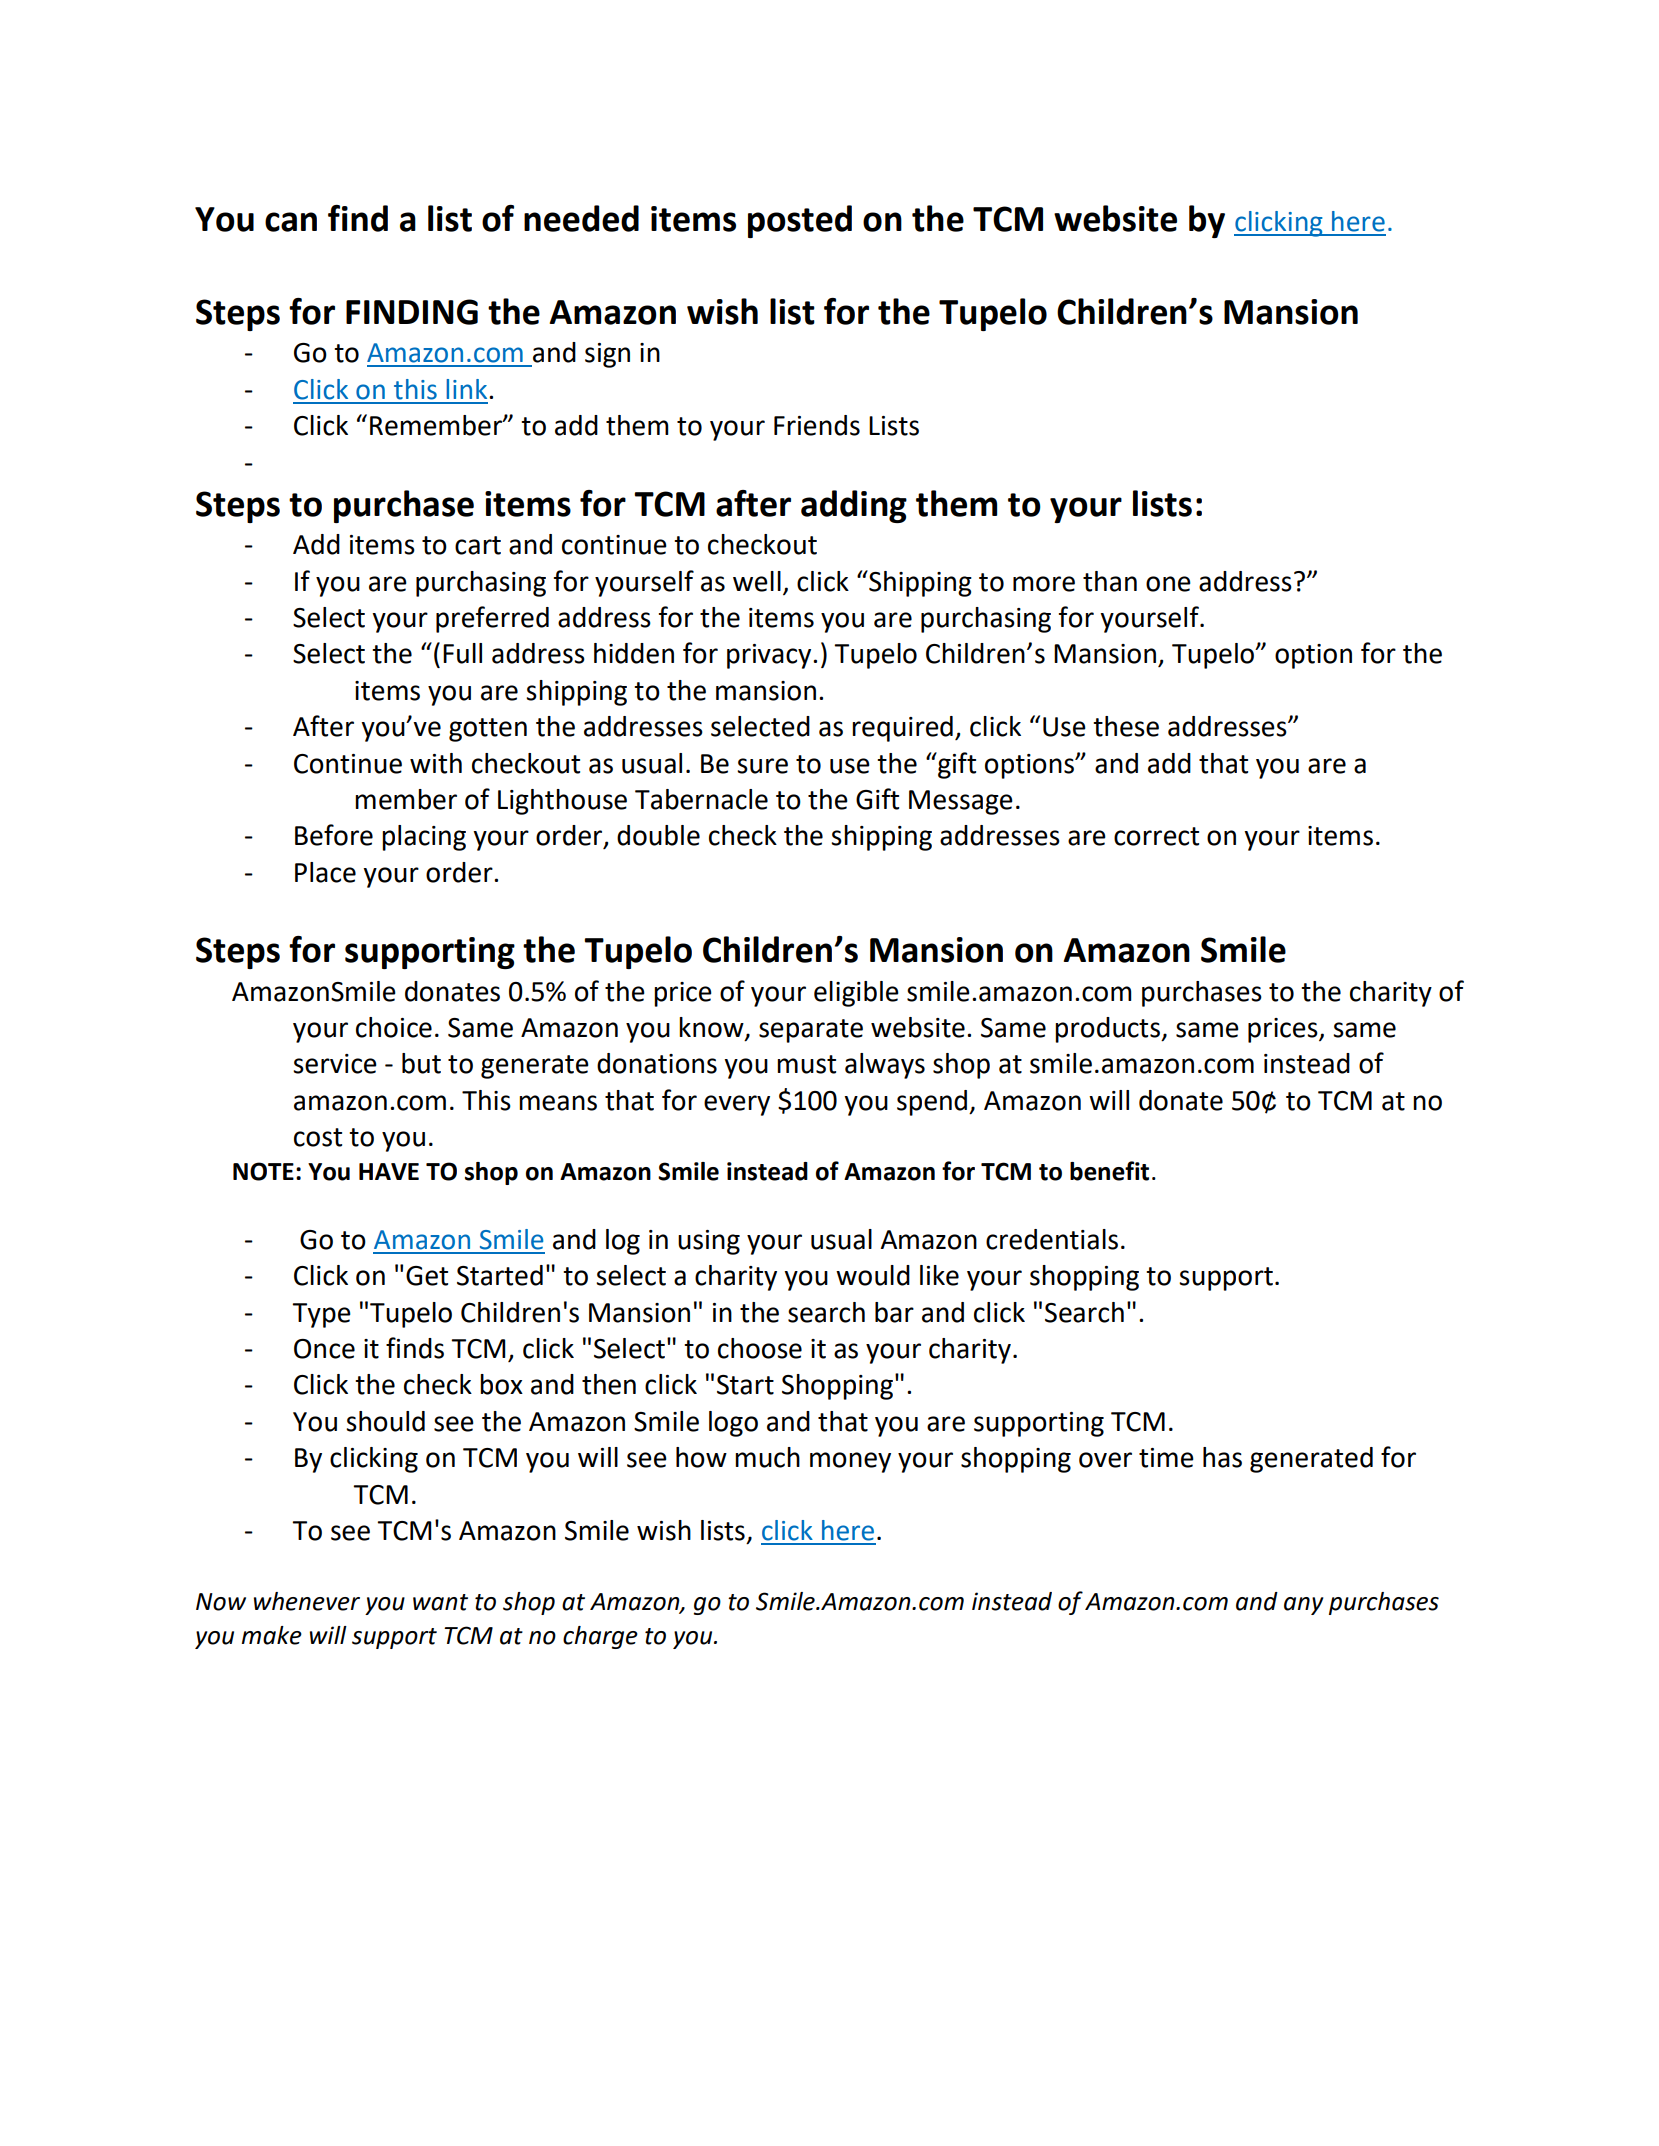  I want to click on these, so click(1126, 726).
